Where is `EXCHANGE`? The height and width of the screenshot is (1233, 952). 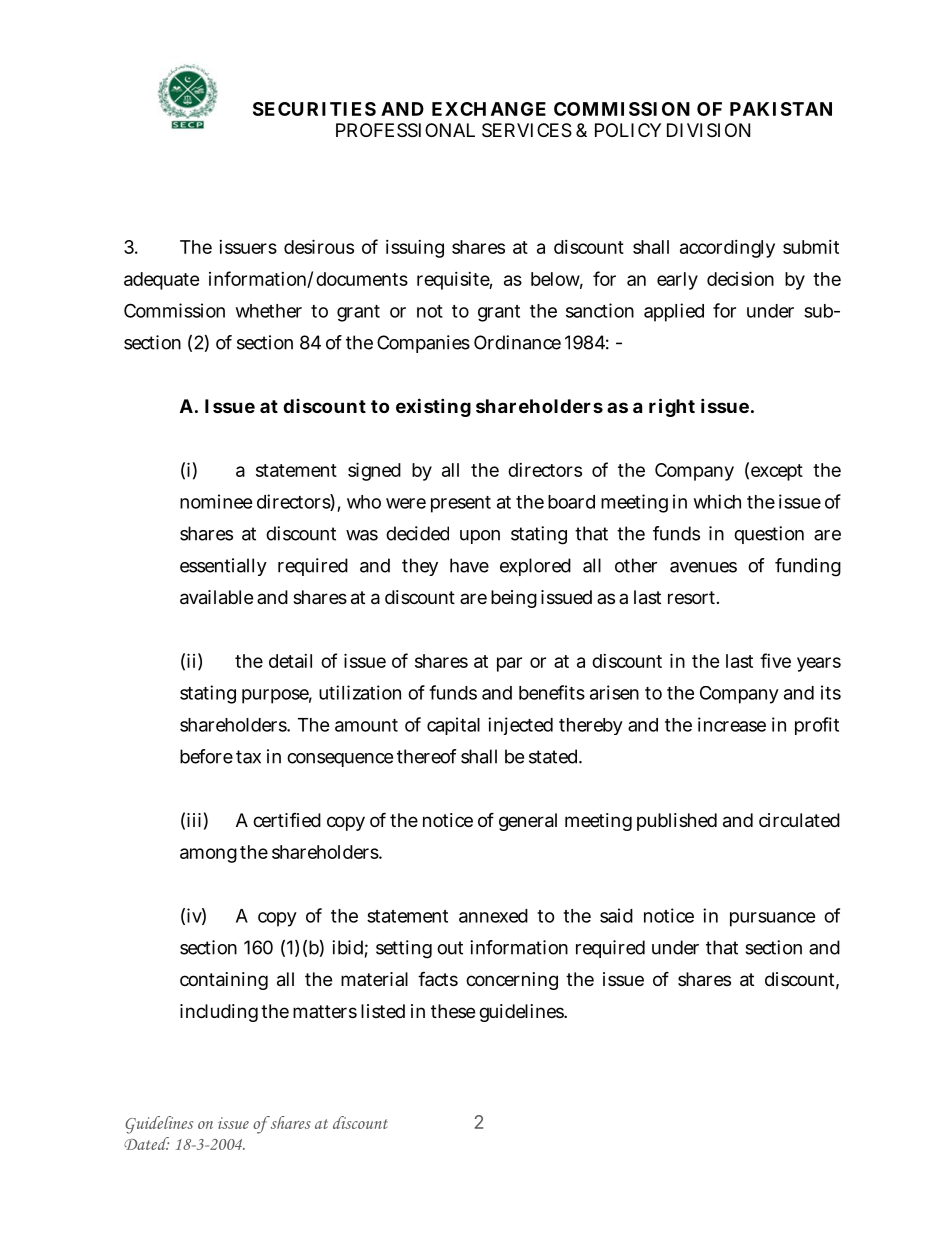
EXCHANGE is located at coordinates (489, 109).
